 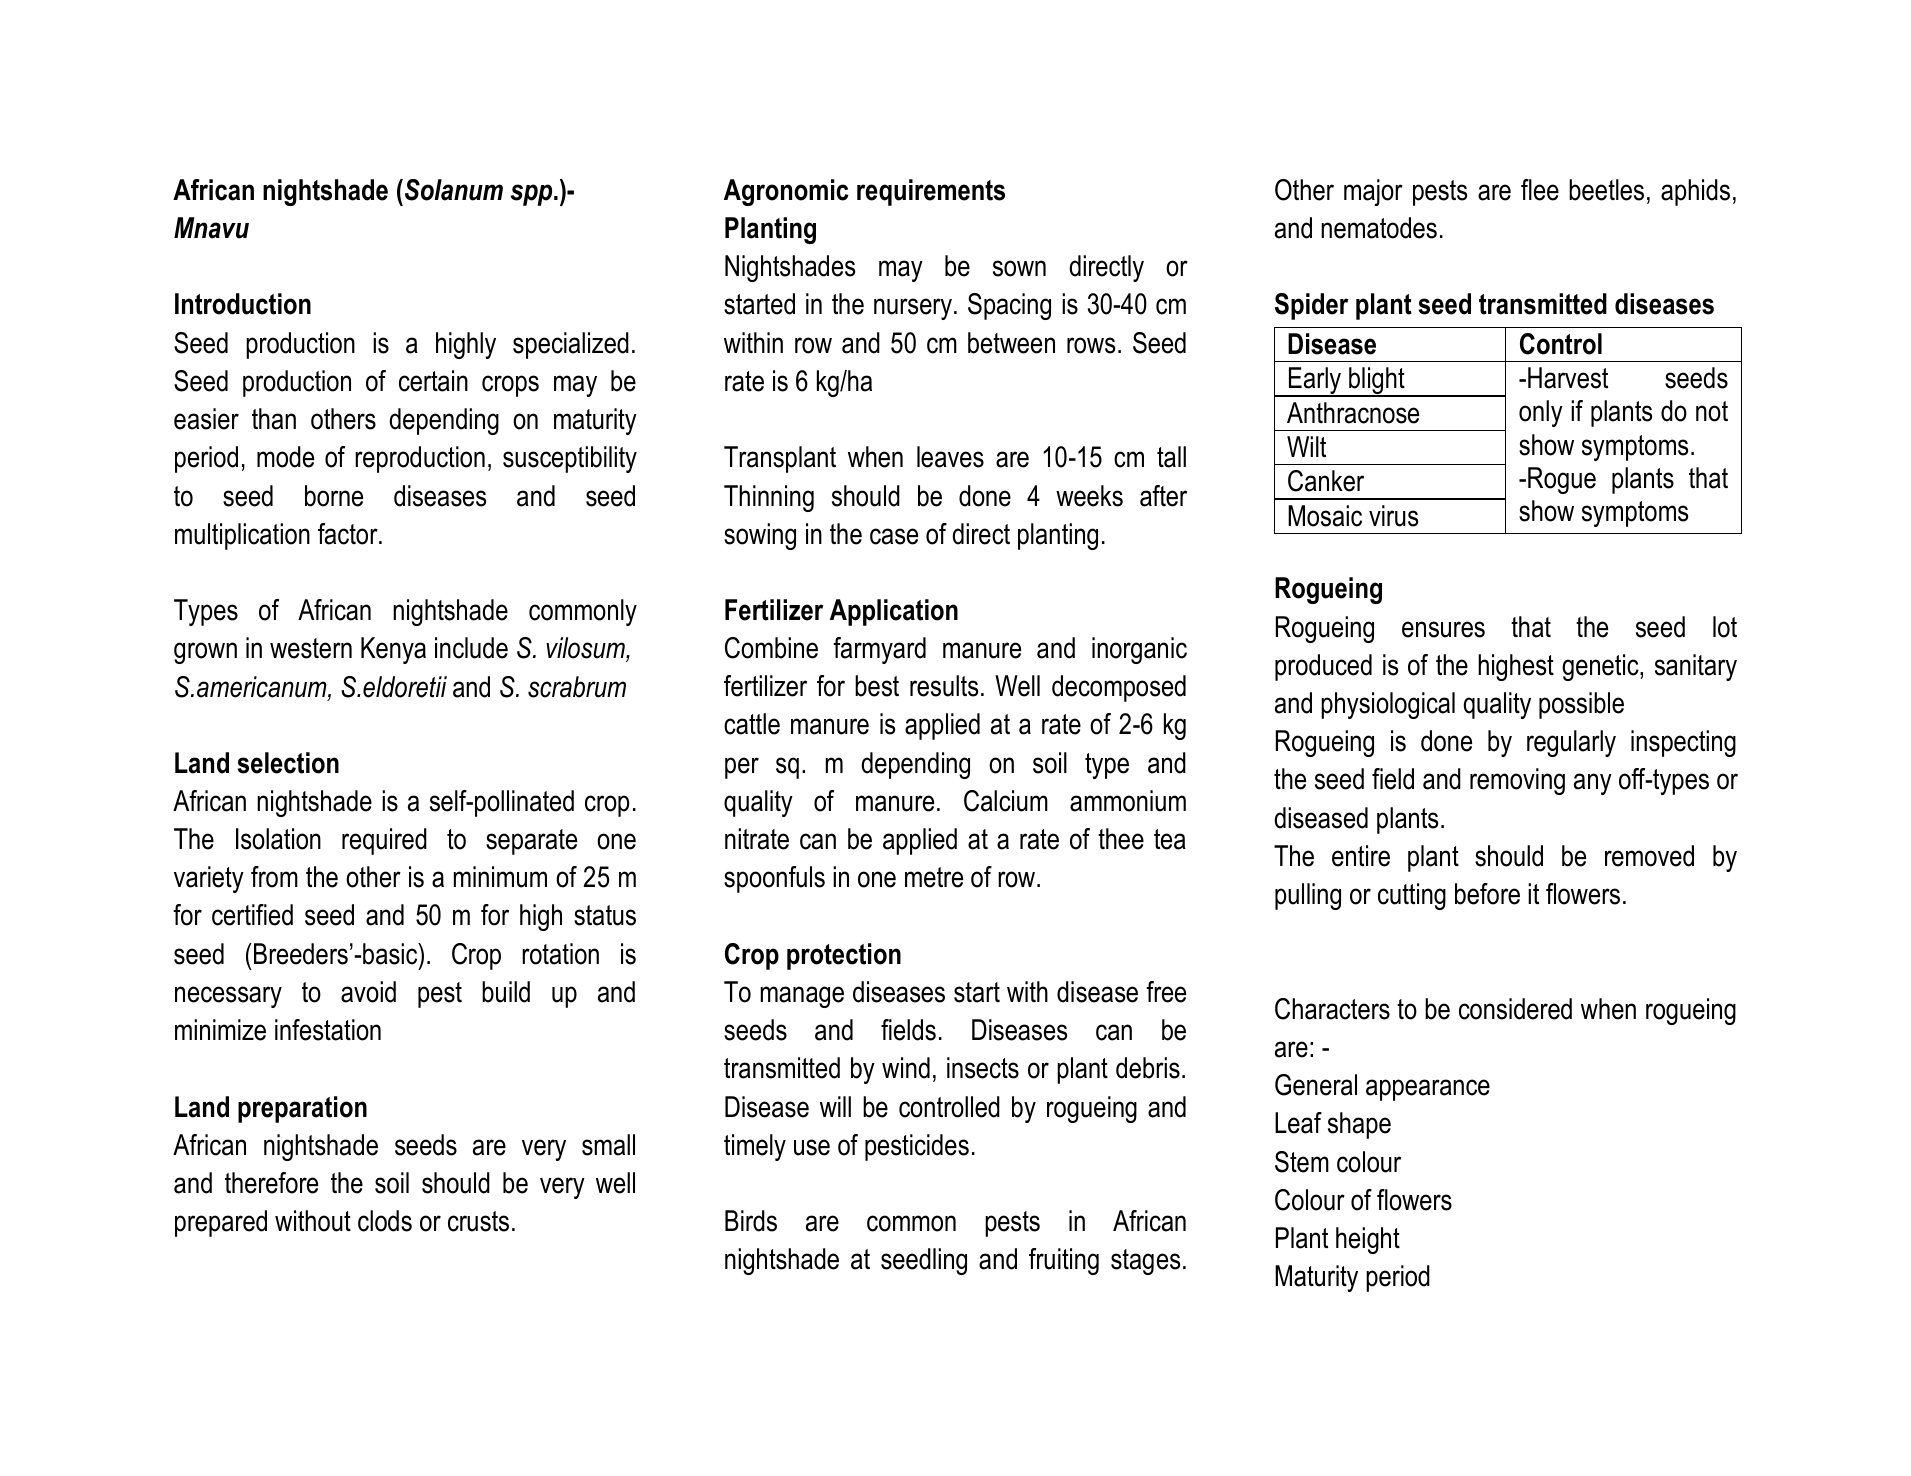 I want to click on clods, so click(x=385, y=1221).
